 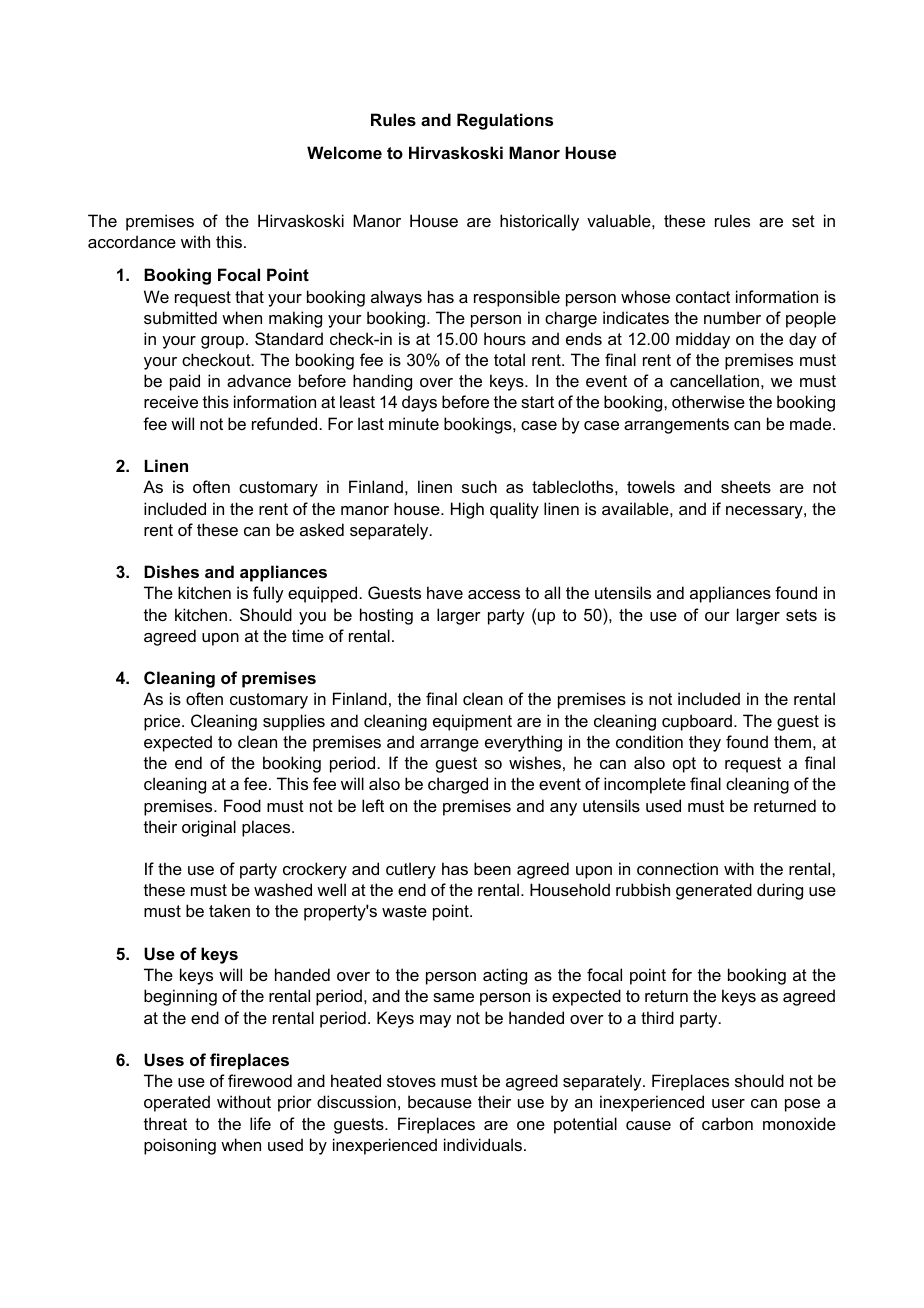 What do you see at coordinates (535, 762) in the image?
I see `wishes` at bounding box center [535, 762].
